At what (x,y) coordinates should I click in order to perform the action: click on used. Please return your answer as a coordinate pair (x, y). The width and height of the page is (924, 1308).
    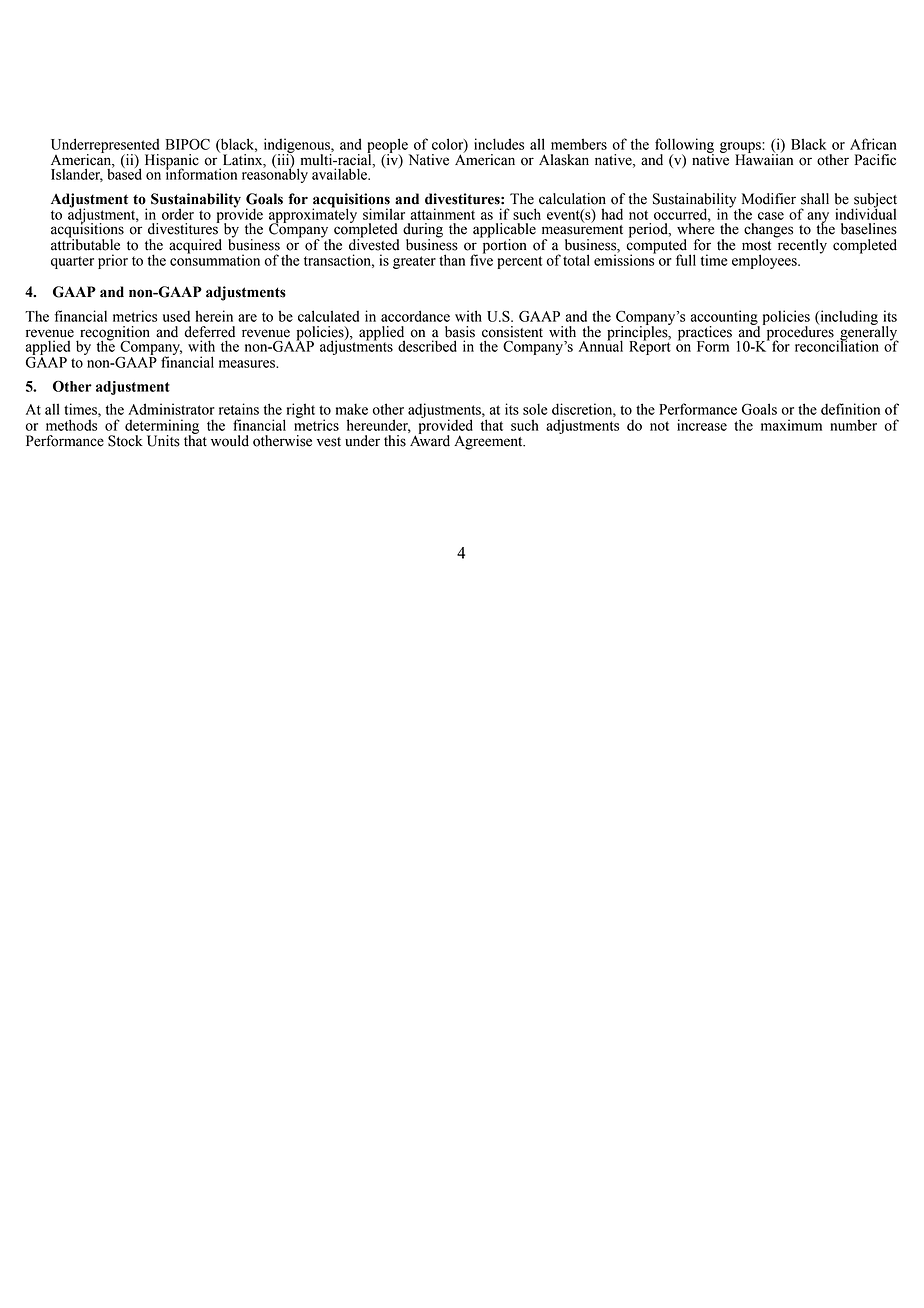
    Looking at the image, I should click on (176, 316).
